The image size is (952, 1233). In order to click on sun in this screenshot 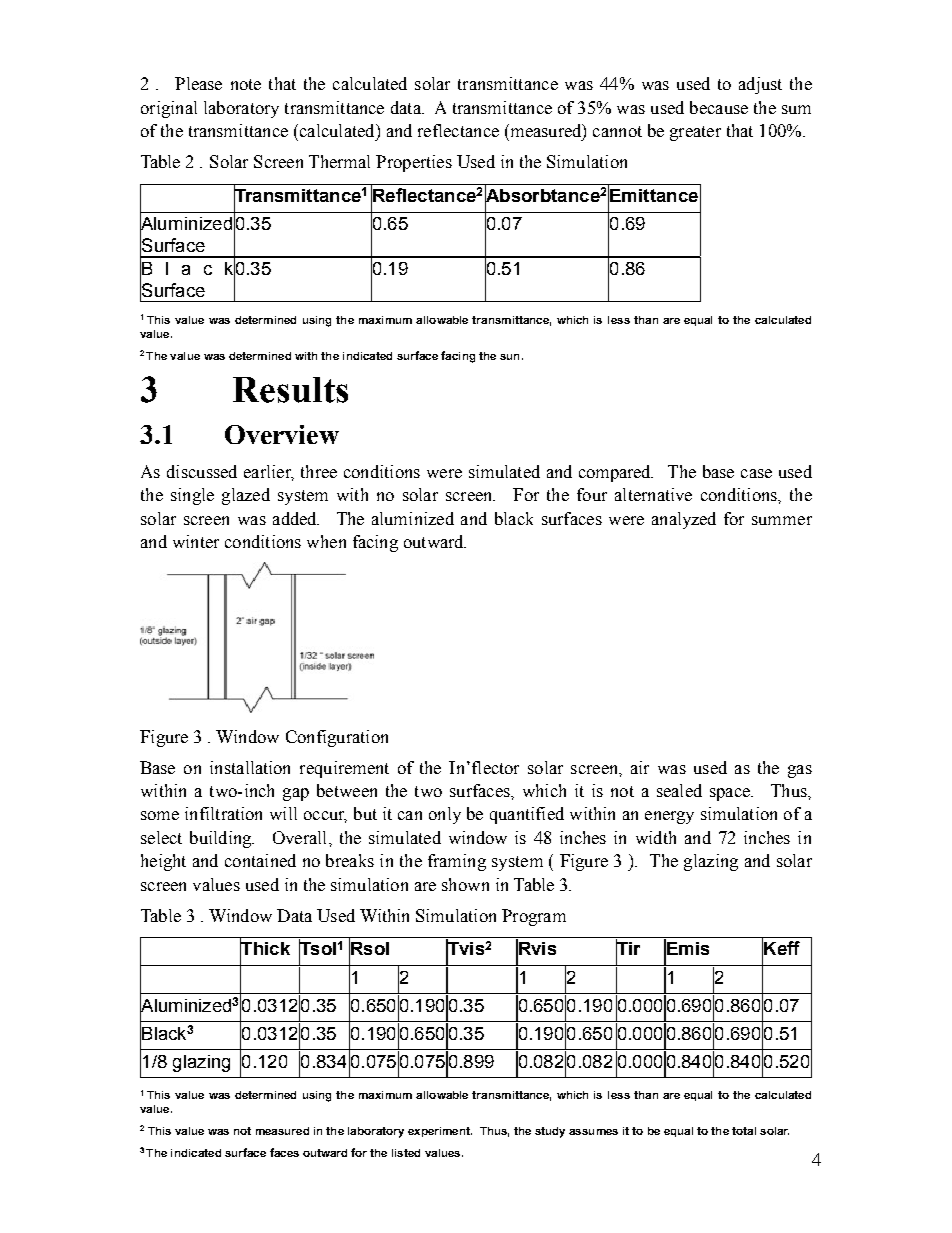, I will do `click(509, 357)`.
